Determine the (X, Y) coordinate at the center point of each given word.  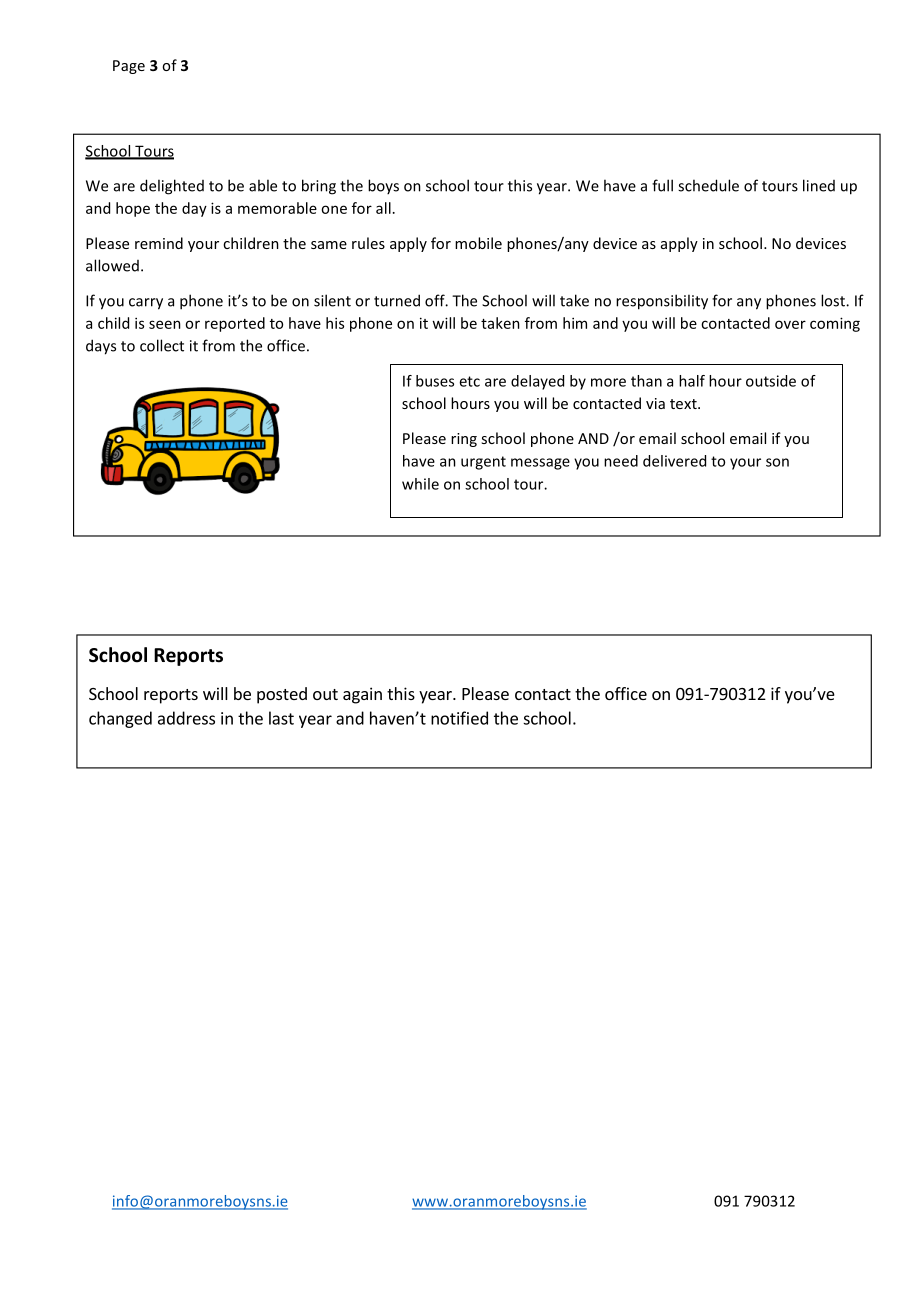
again (362, 695)
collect (162, 345)
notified (459, 718)
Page (129, 67)
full (662, 185)
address (186, 718)
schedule (708, 185)
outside (771, 381)
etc (469, 381)
